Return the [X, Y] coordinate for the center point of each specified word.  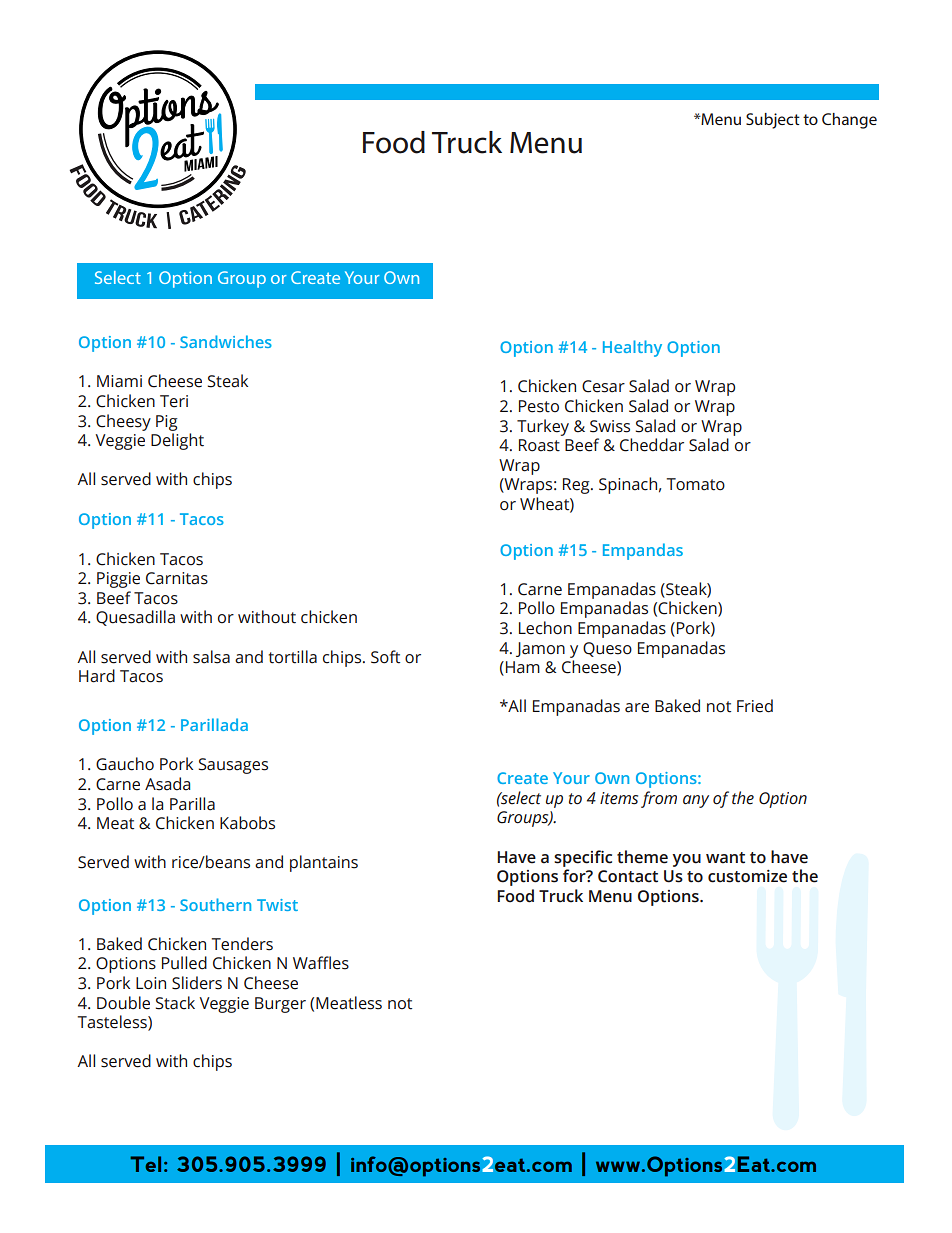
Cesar [603, 386]
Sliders [197, 983]
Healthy [632, 348]
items [619, 798]
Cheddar [652, 445]
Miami [119, 381]
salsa [211, 657]
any [696, 801]
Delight [177, 441]
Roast [539, 445]
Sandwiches [226, 341]
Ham [521, 668]
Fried [755, 706]
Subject [773, 121]
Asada [167, 784]
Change [849, 121]
